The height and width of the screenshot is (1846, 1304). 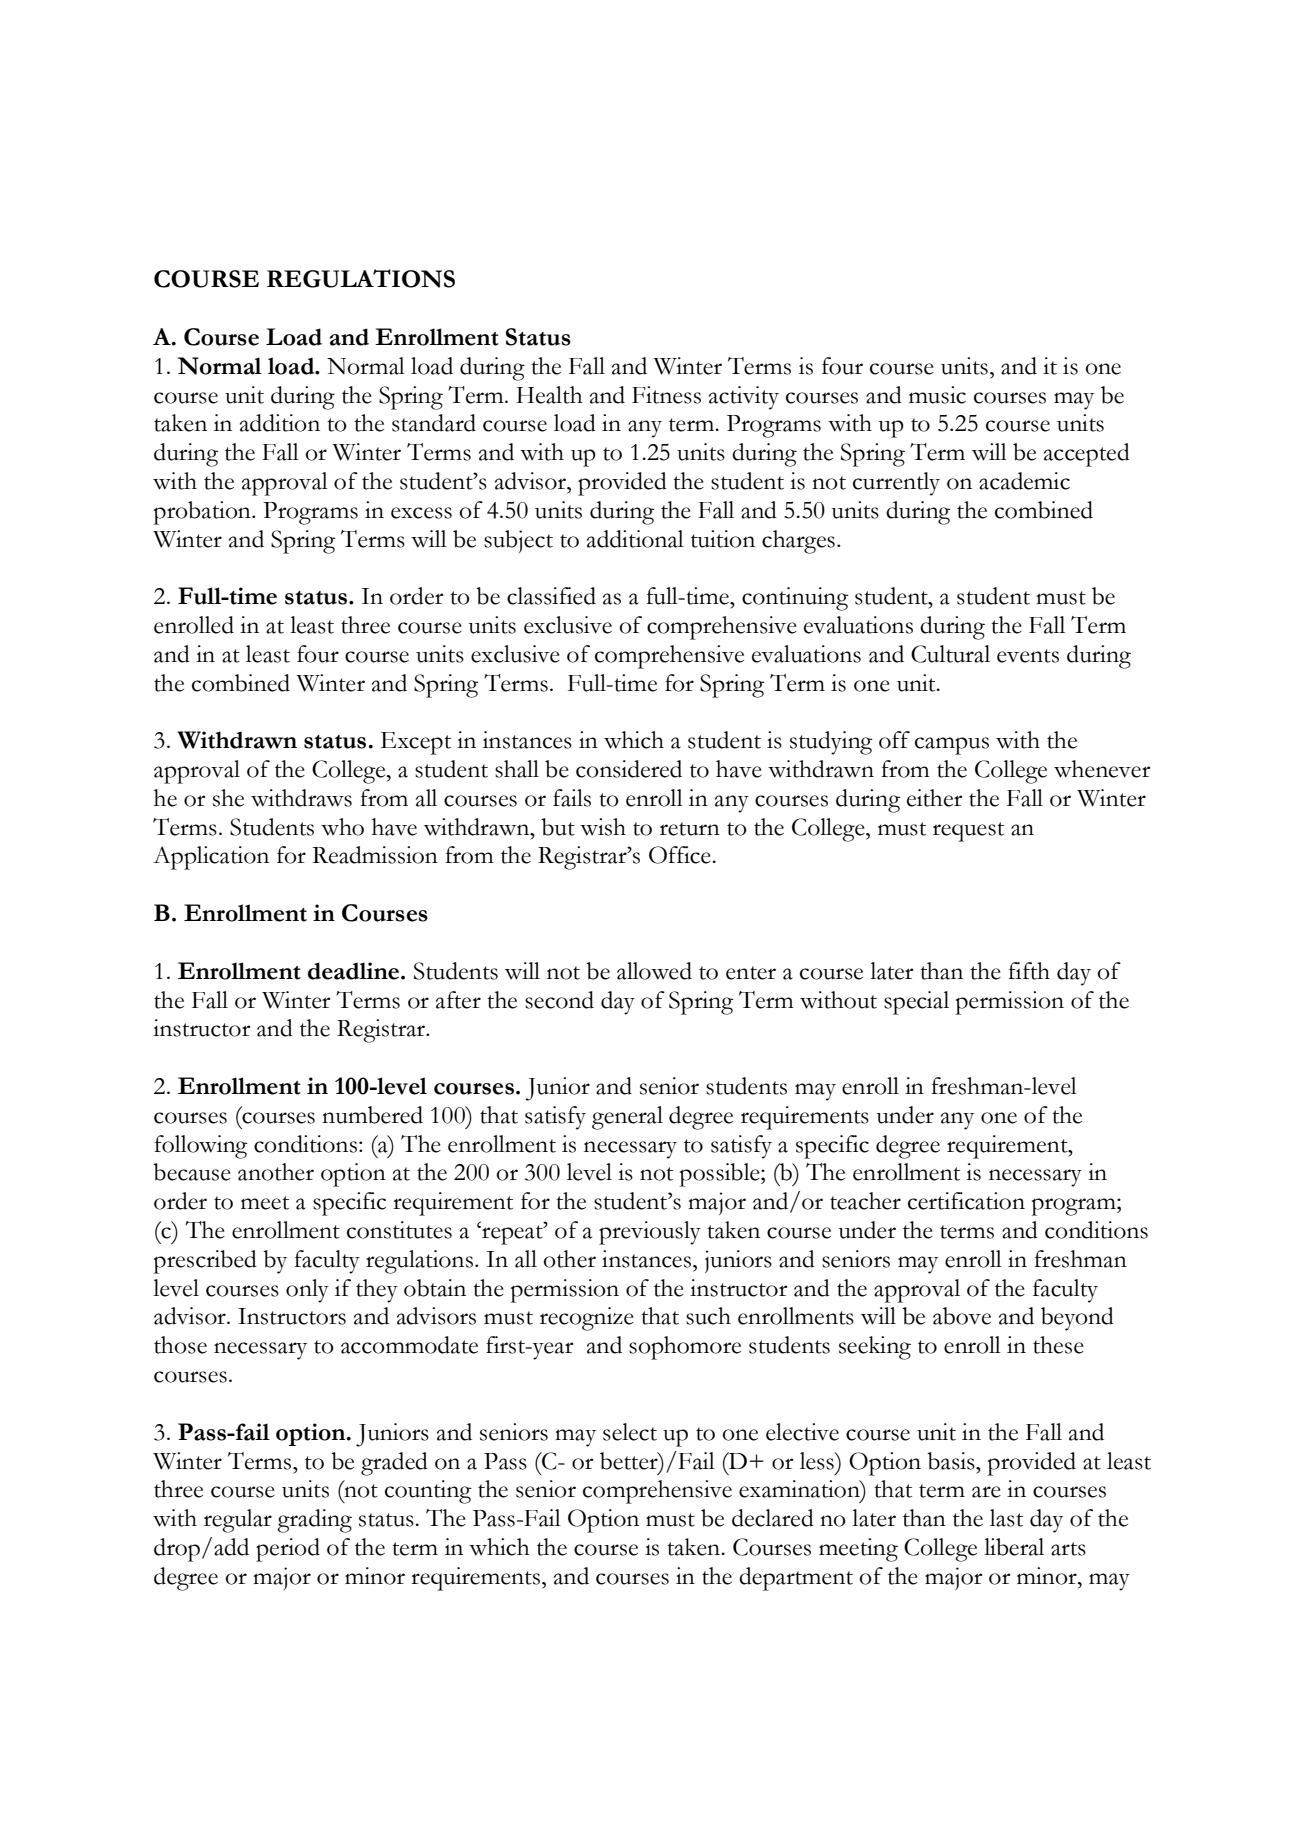 What do you see at coordinates (629, 769) in the screenshot?
I see `considered` at bounding box center [629, 769].
